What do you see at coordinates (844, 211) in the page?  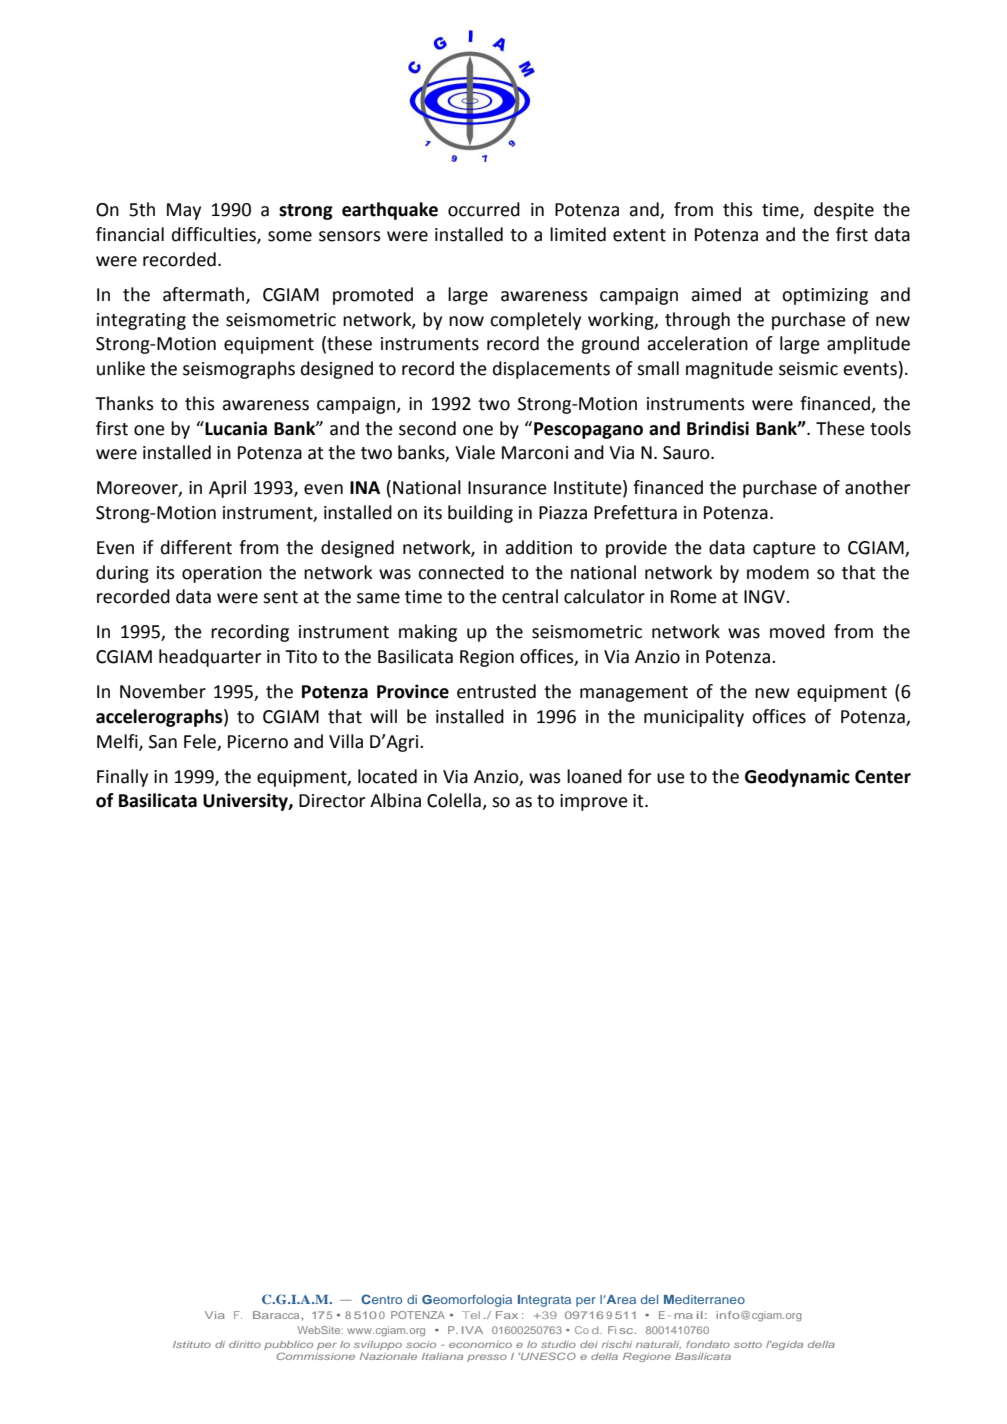 I see `despite` at bounding box center [844, 211].
